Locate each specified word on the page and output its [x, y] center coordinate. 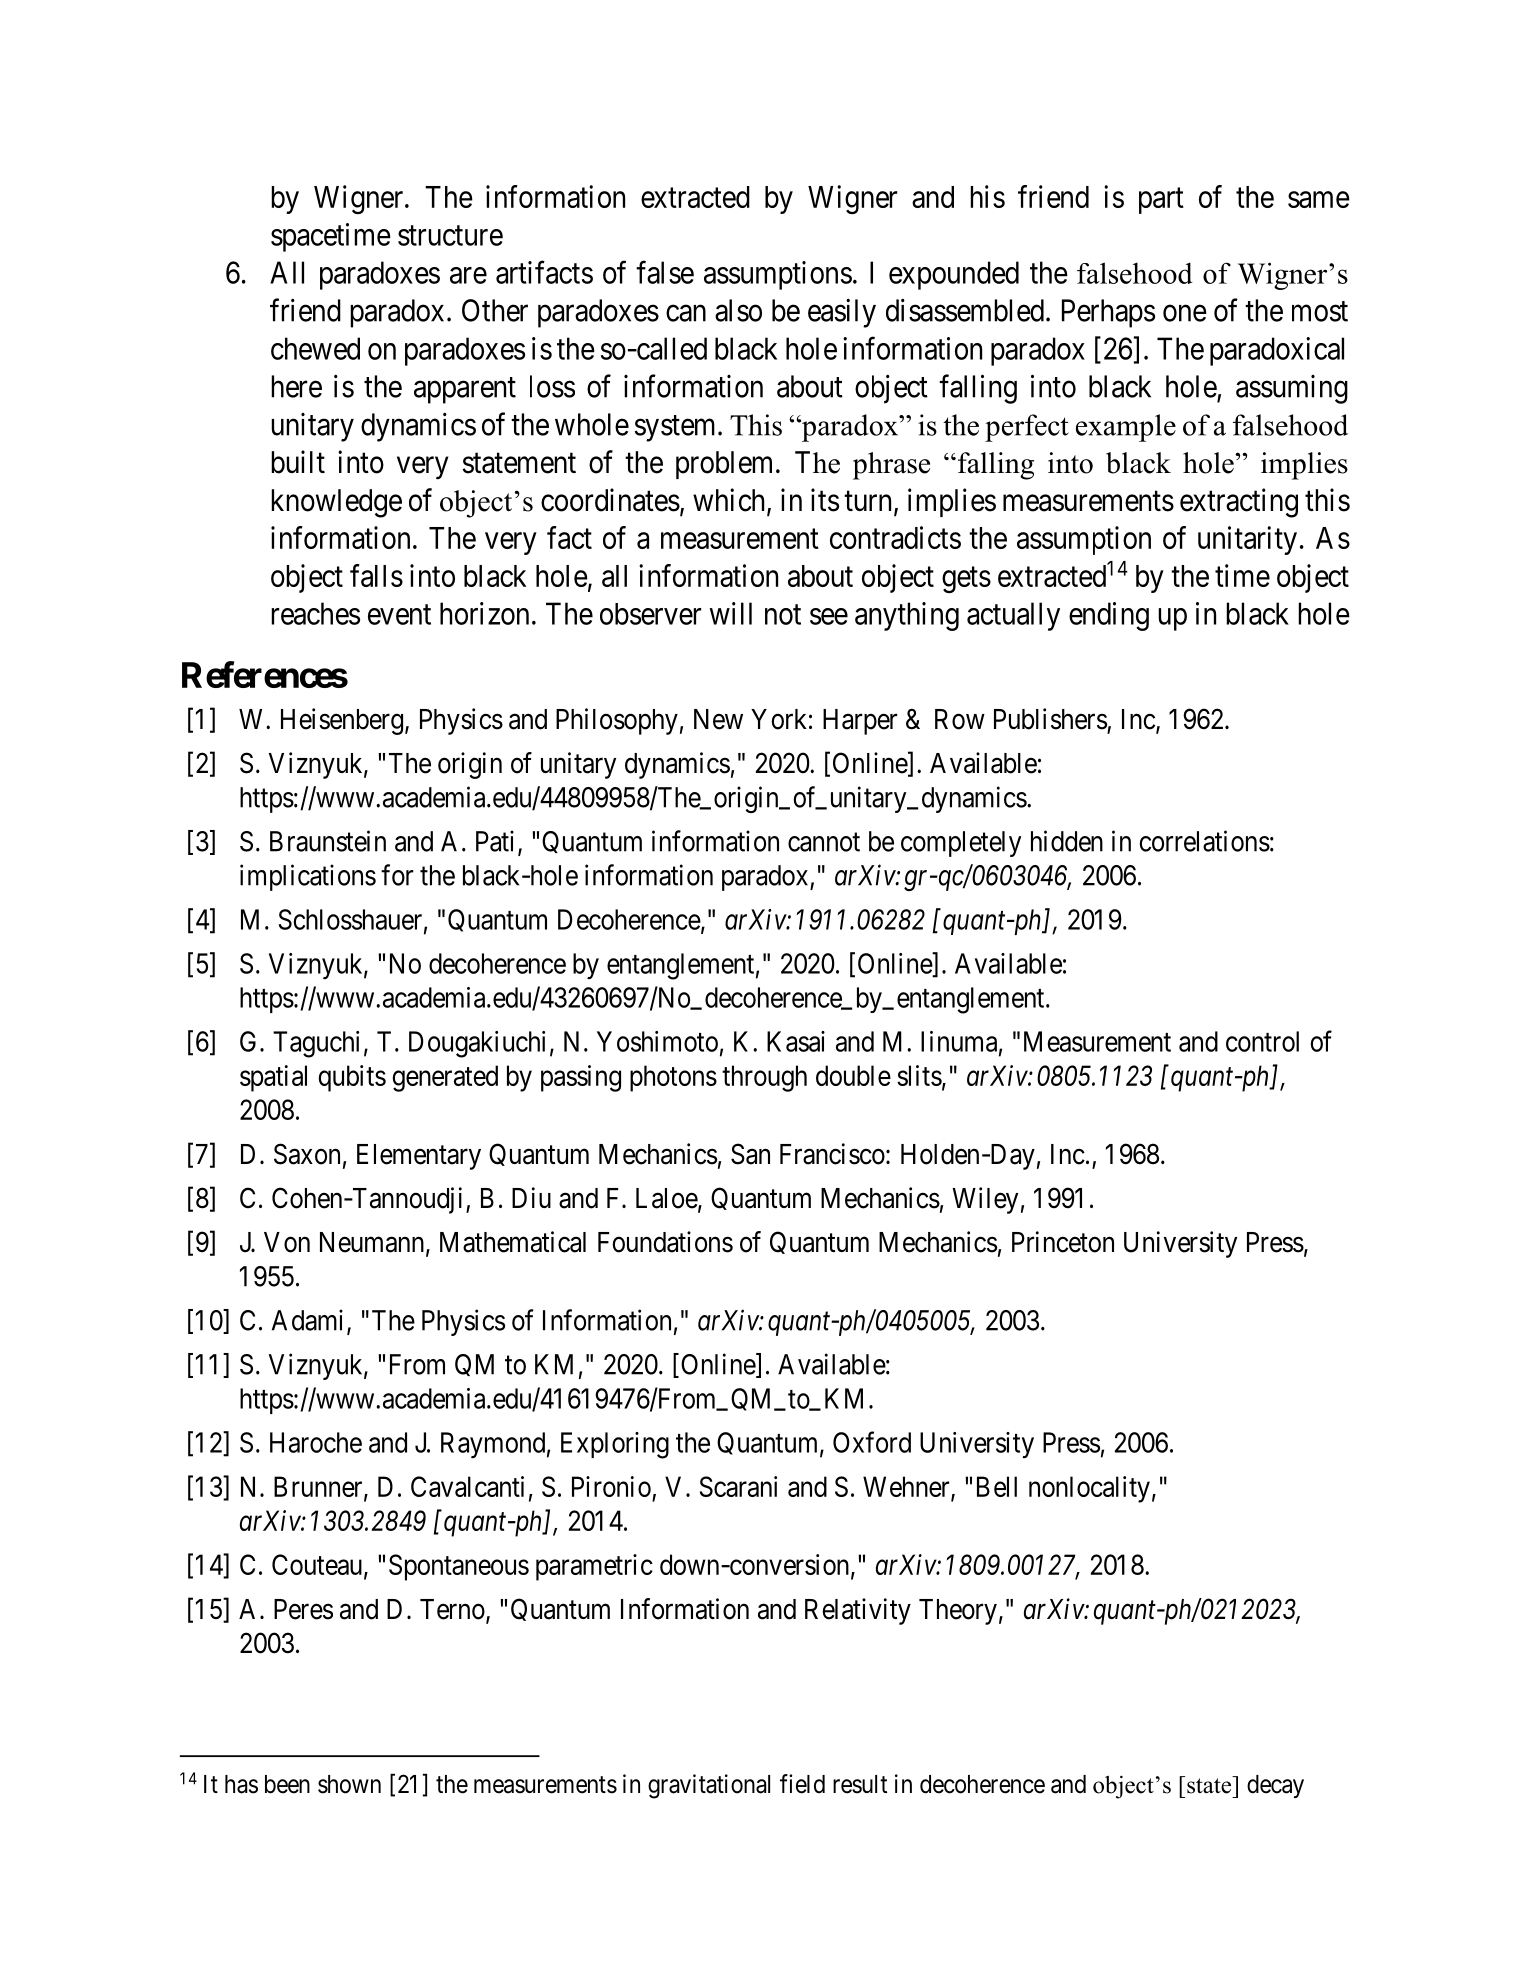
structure [450, 236]
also [738, 310]
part [1161, 201]
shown [349, 1784]
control [1262, 1041]
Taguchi [316, 1044]
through [764, 1078]
